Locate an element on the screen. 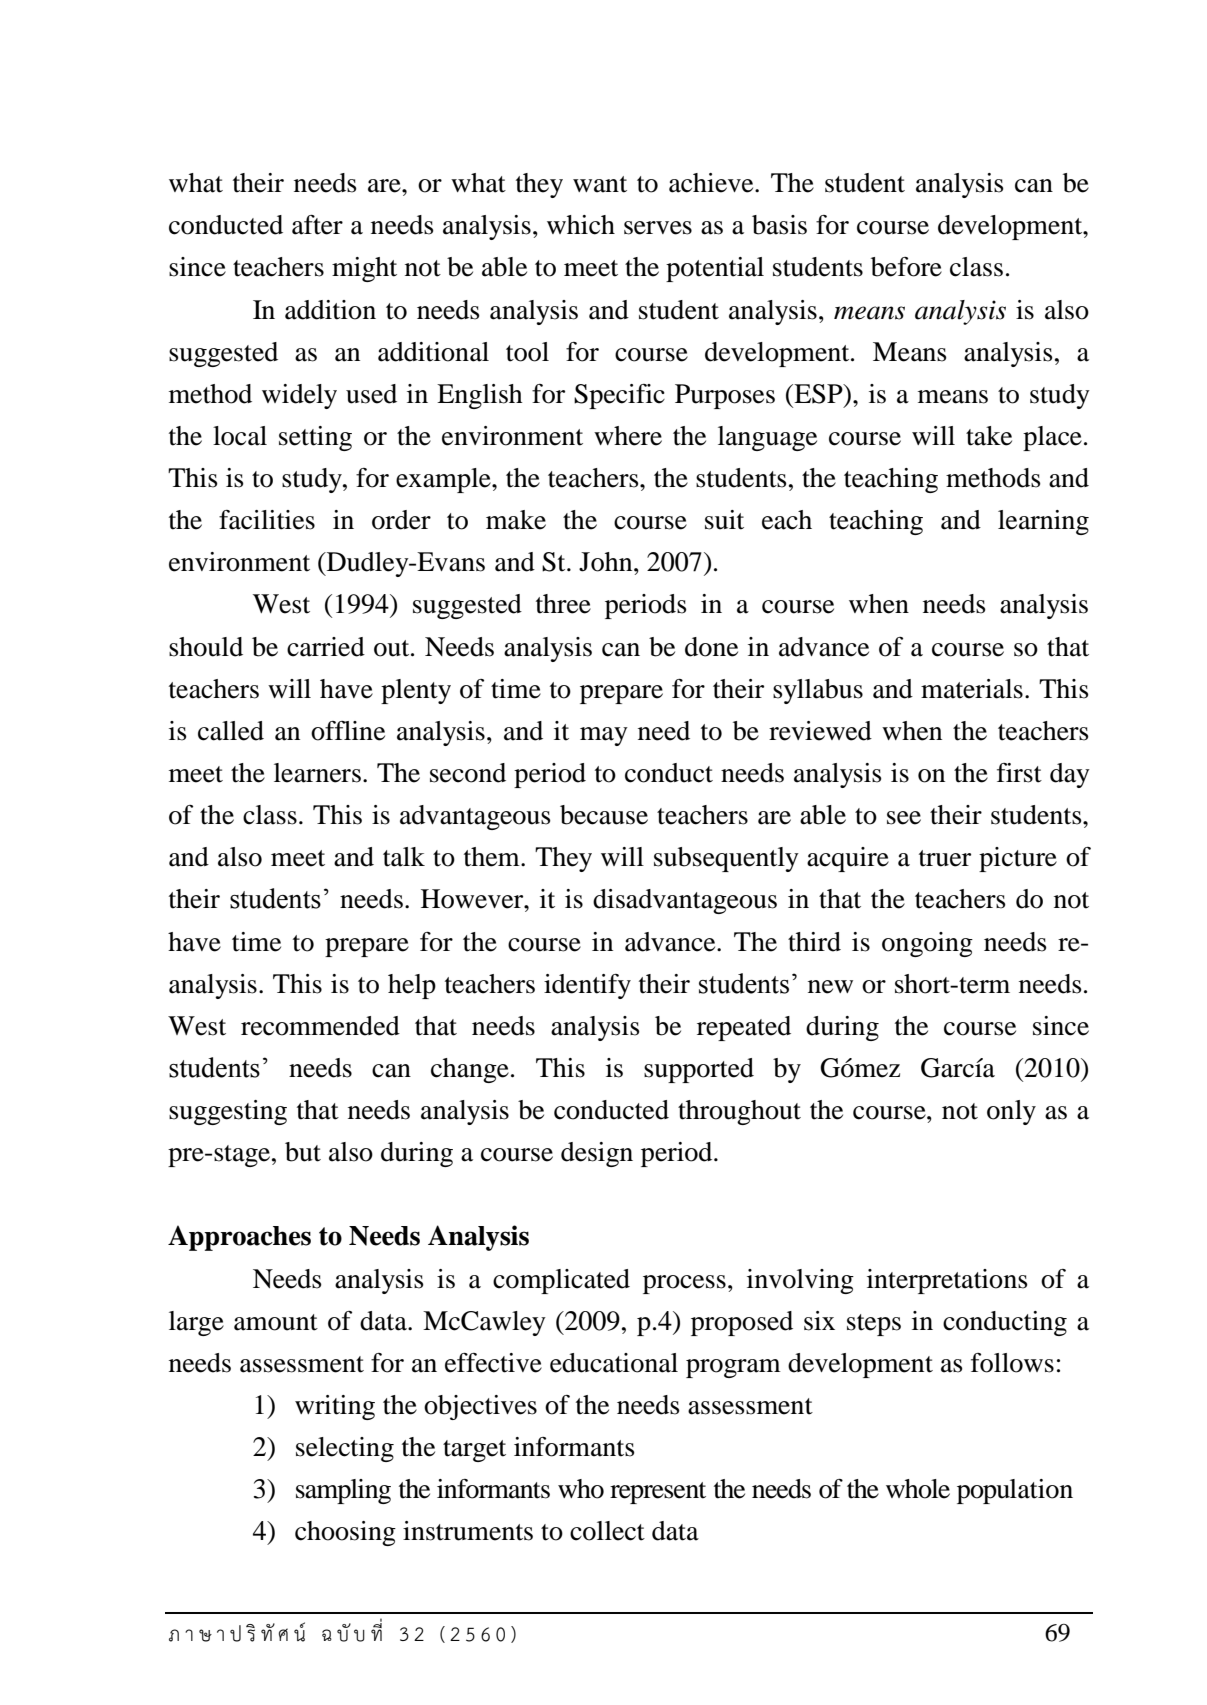  talk is located at coordinates (404, 857).
